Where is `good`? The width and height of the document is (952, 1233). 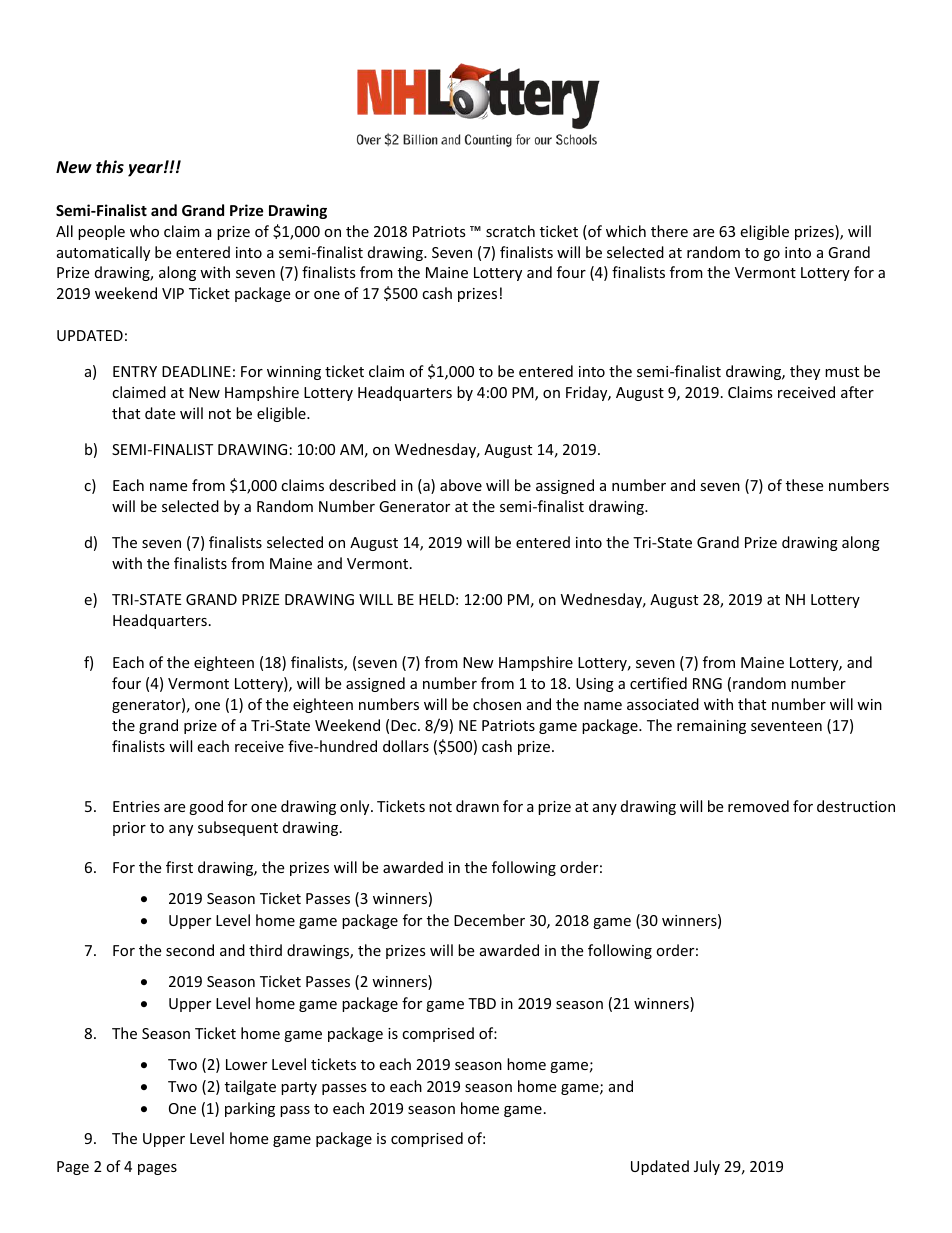 good is located at coordinates (206, 807).
